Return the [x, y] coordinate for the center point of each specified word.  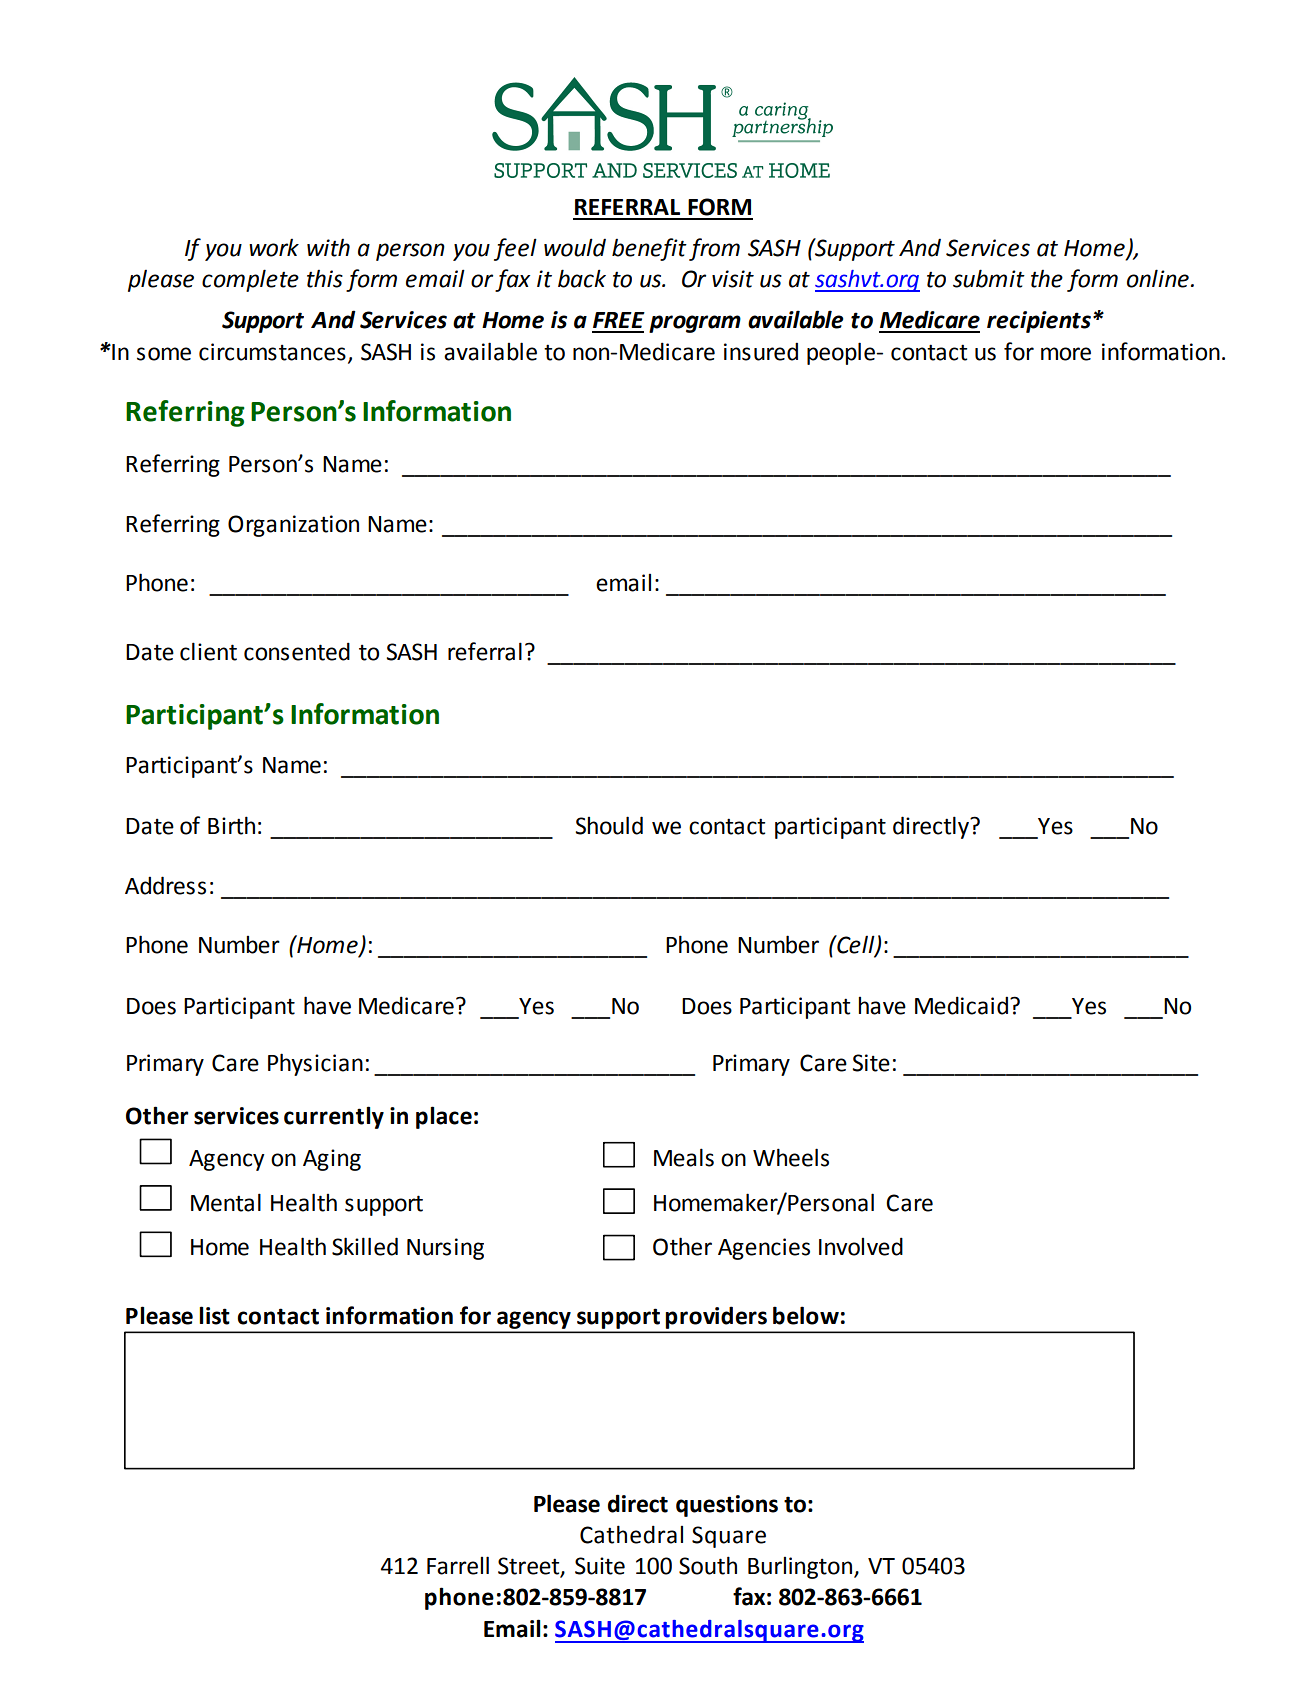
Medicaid [961, 1005]
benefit [649, 249]
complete [250, 280]
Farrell [458, 1565]
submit [989, 278]
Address [165, 885]
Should [609, 825]
